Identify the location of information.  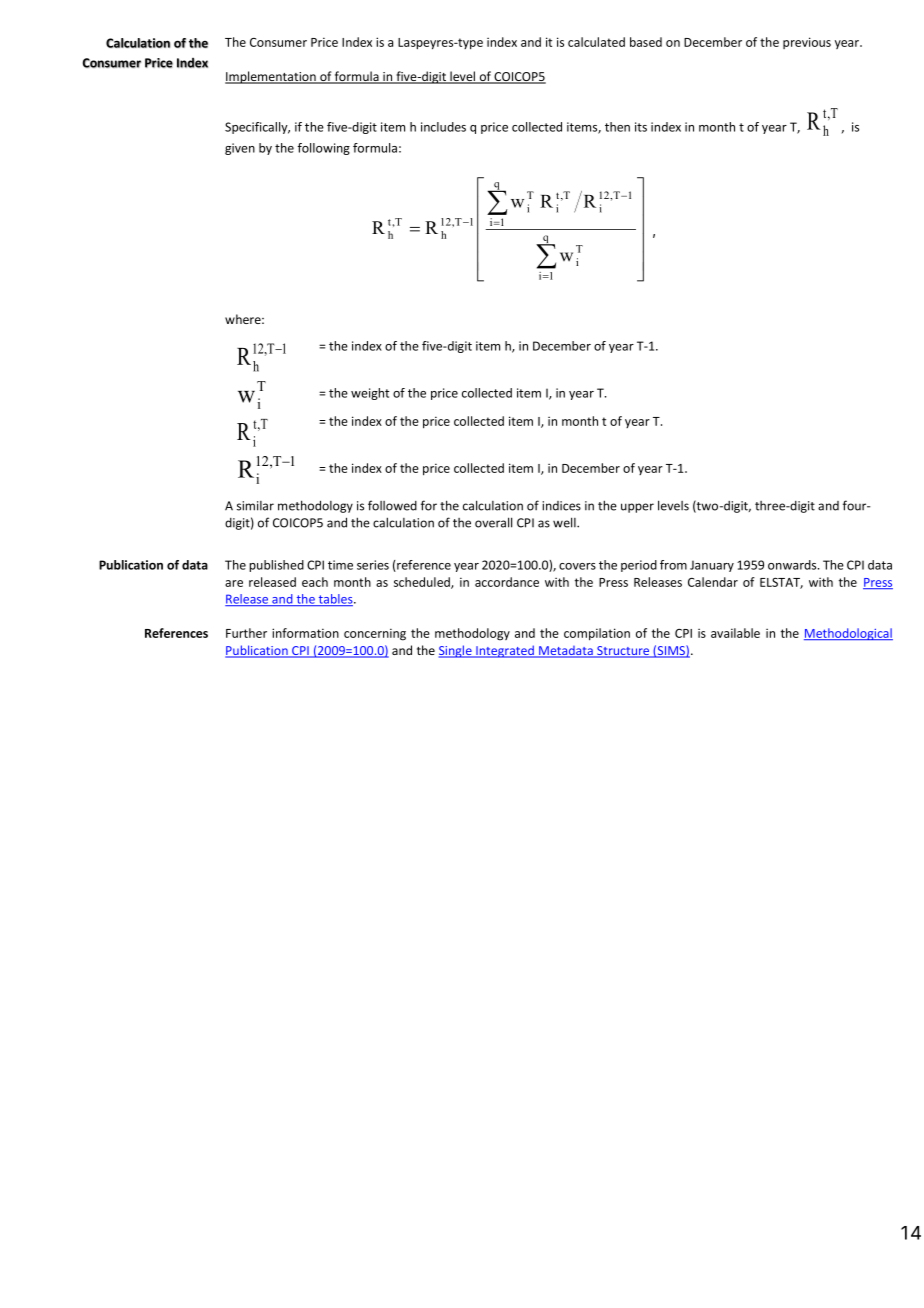
(305, 633).
